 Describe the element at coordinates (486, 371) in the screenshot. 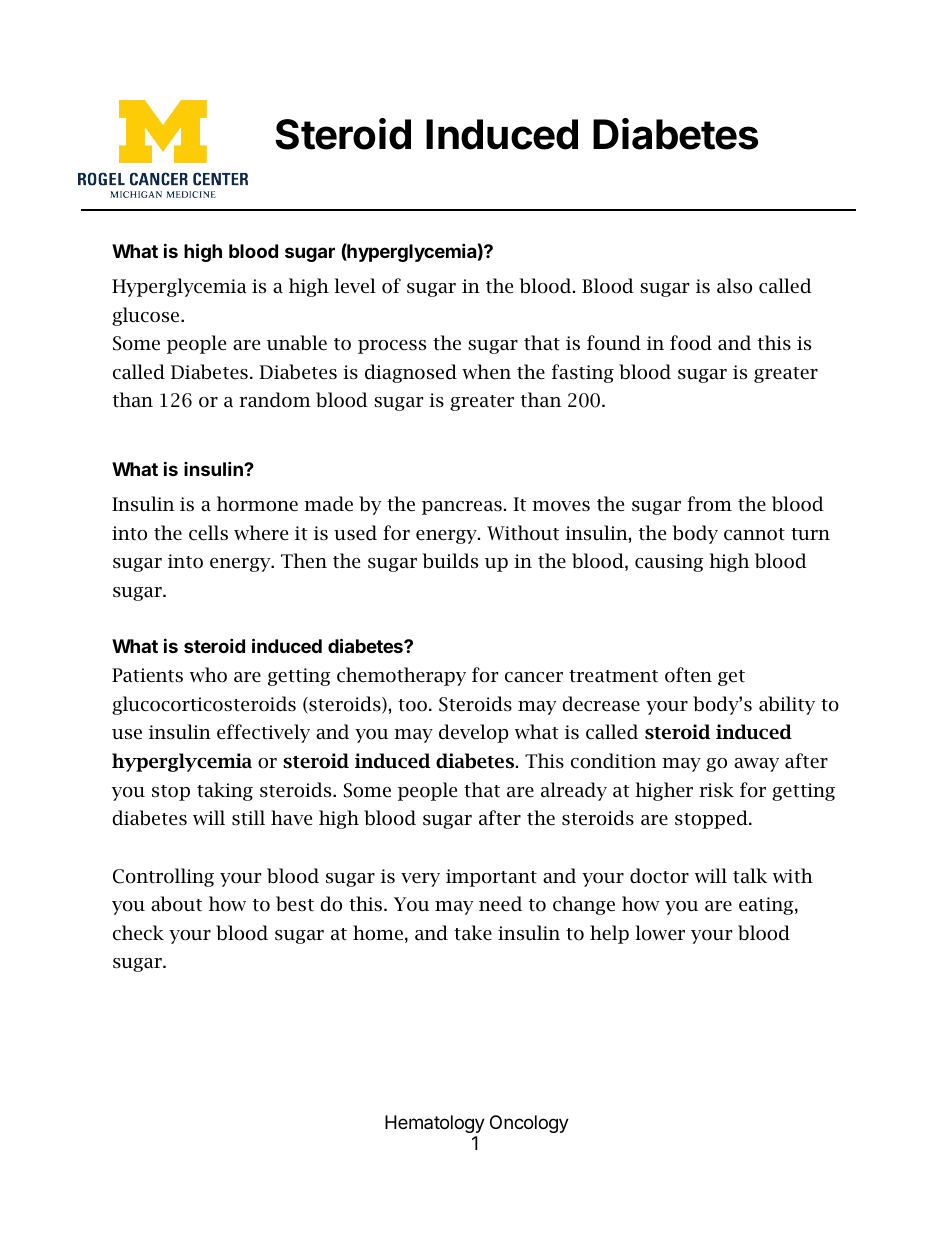

I see `when` at that location.
